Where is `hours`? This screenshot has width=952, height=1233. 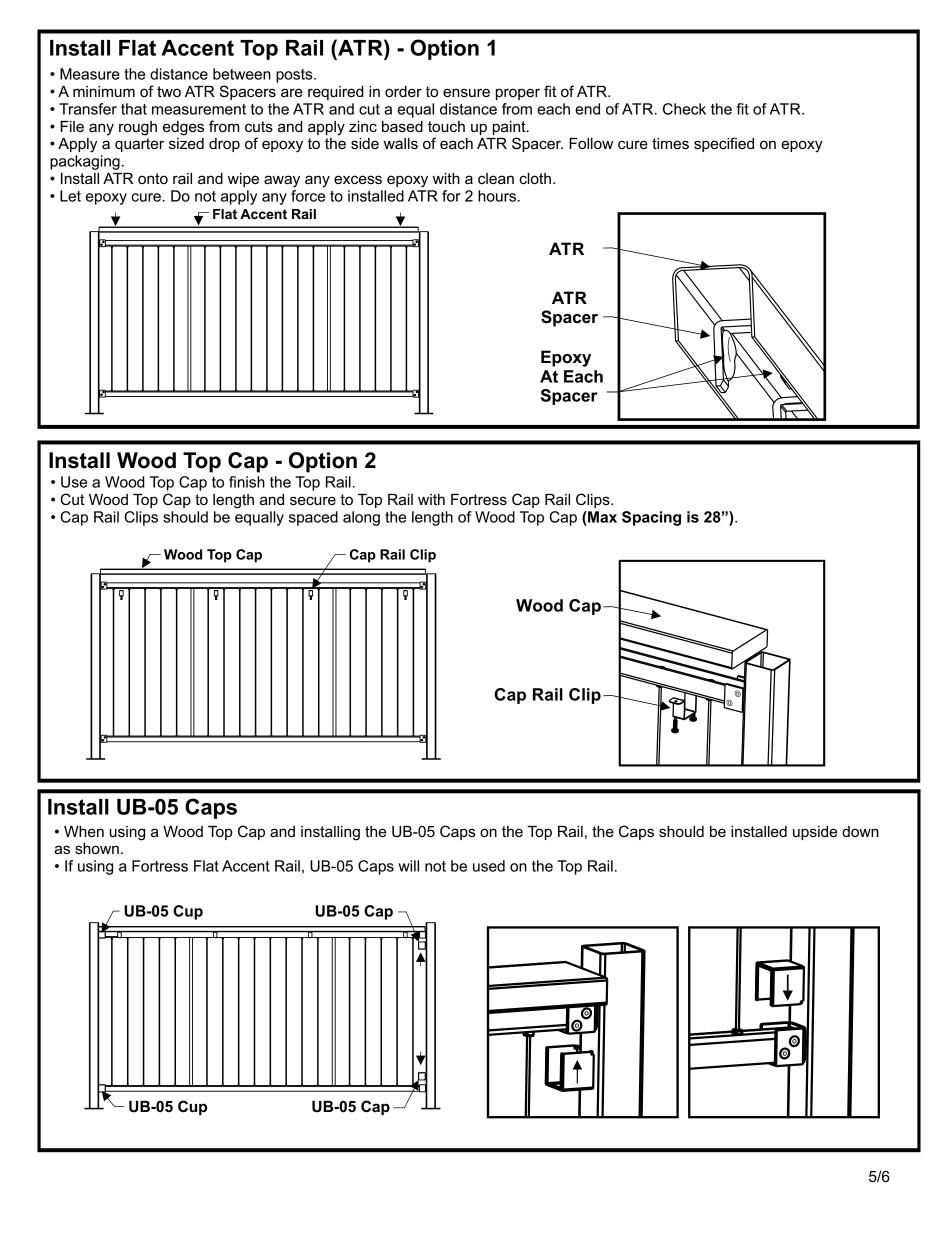 hours is located at coordinates (498, 196).
